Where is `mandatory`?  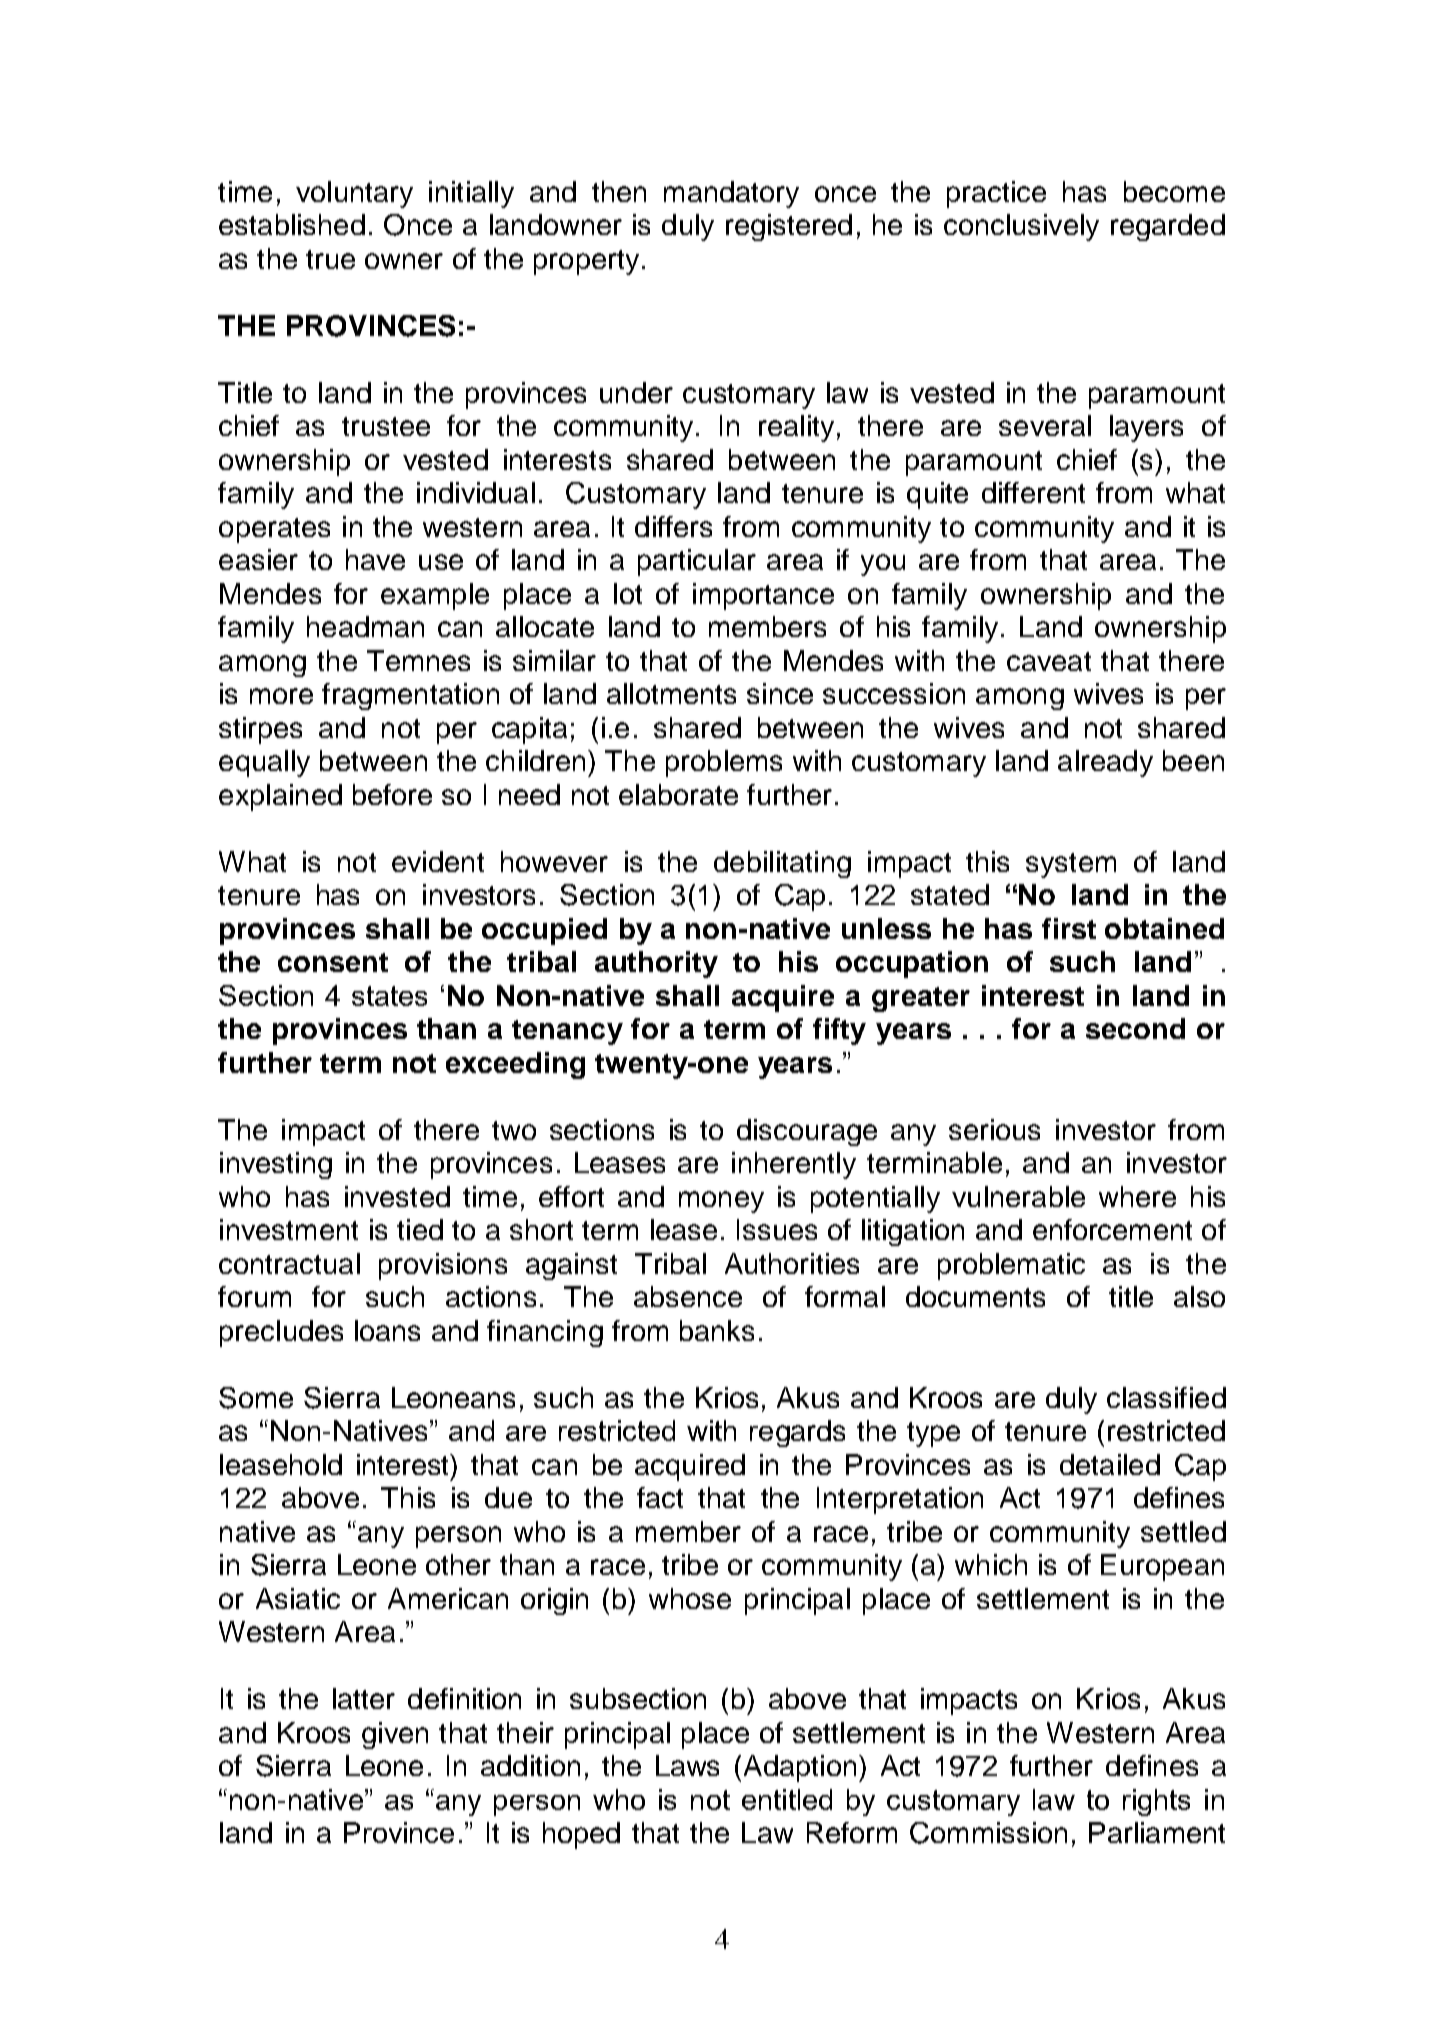 mandatory is located at coordinates (731, 194).
